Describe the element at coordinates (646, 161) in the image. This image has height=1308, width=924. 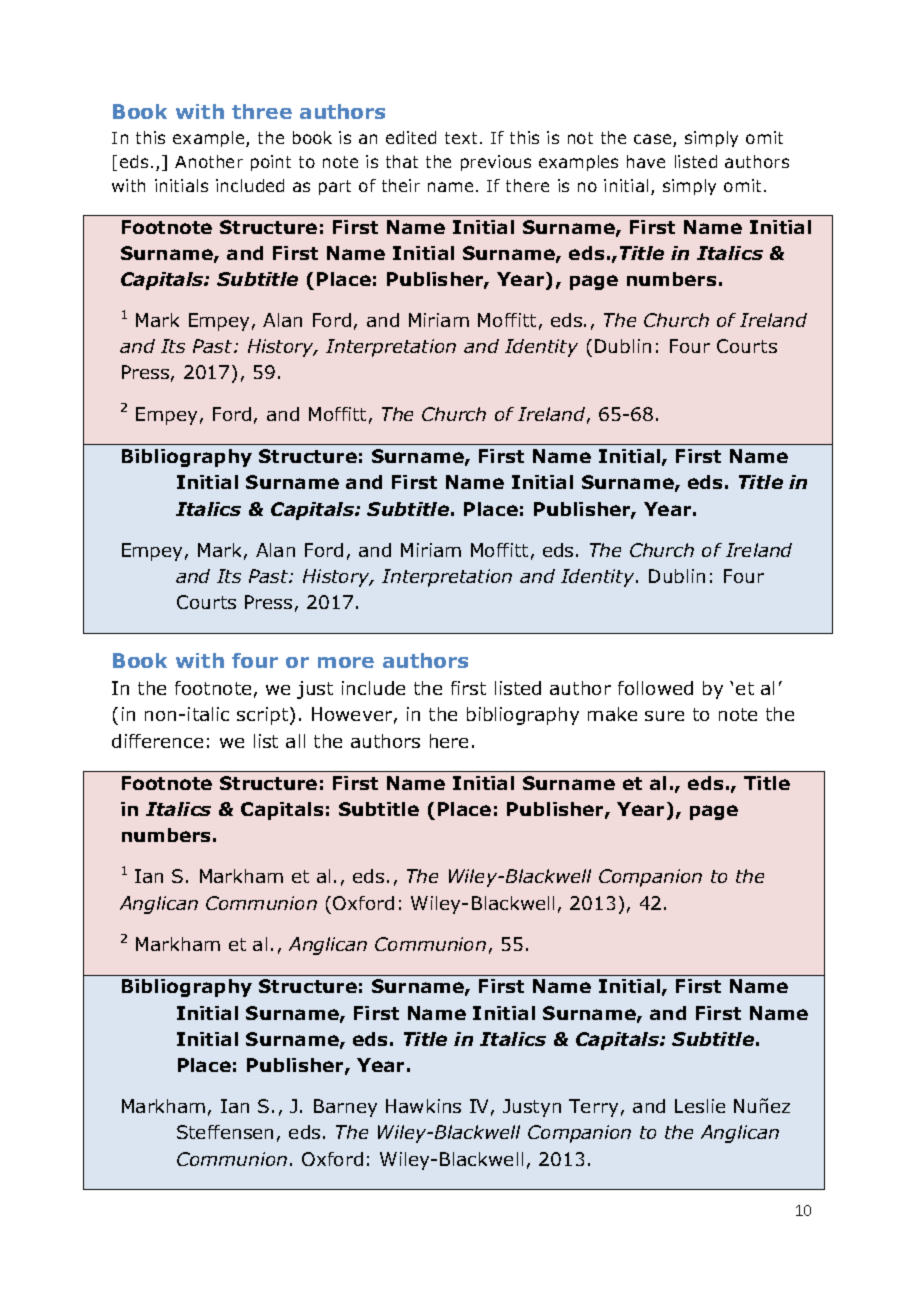
I see `have` at that location.
